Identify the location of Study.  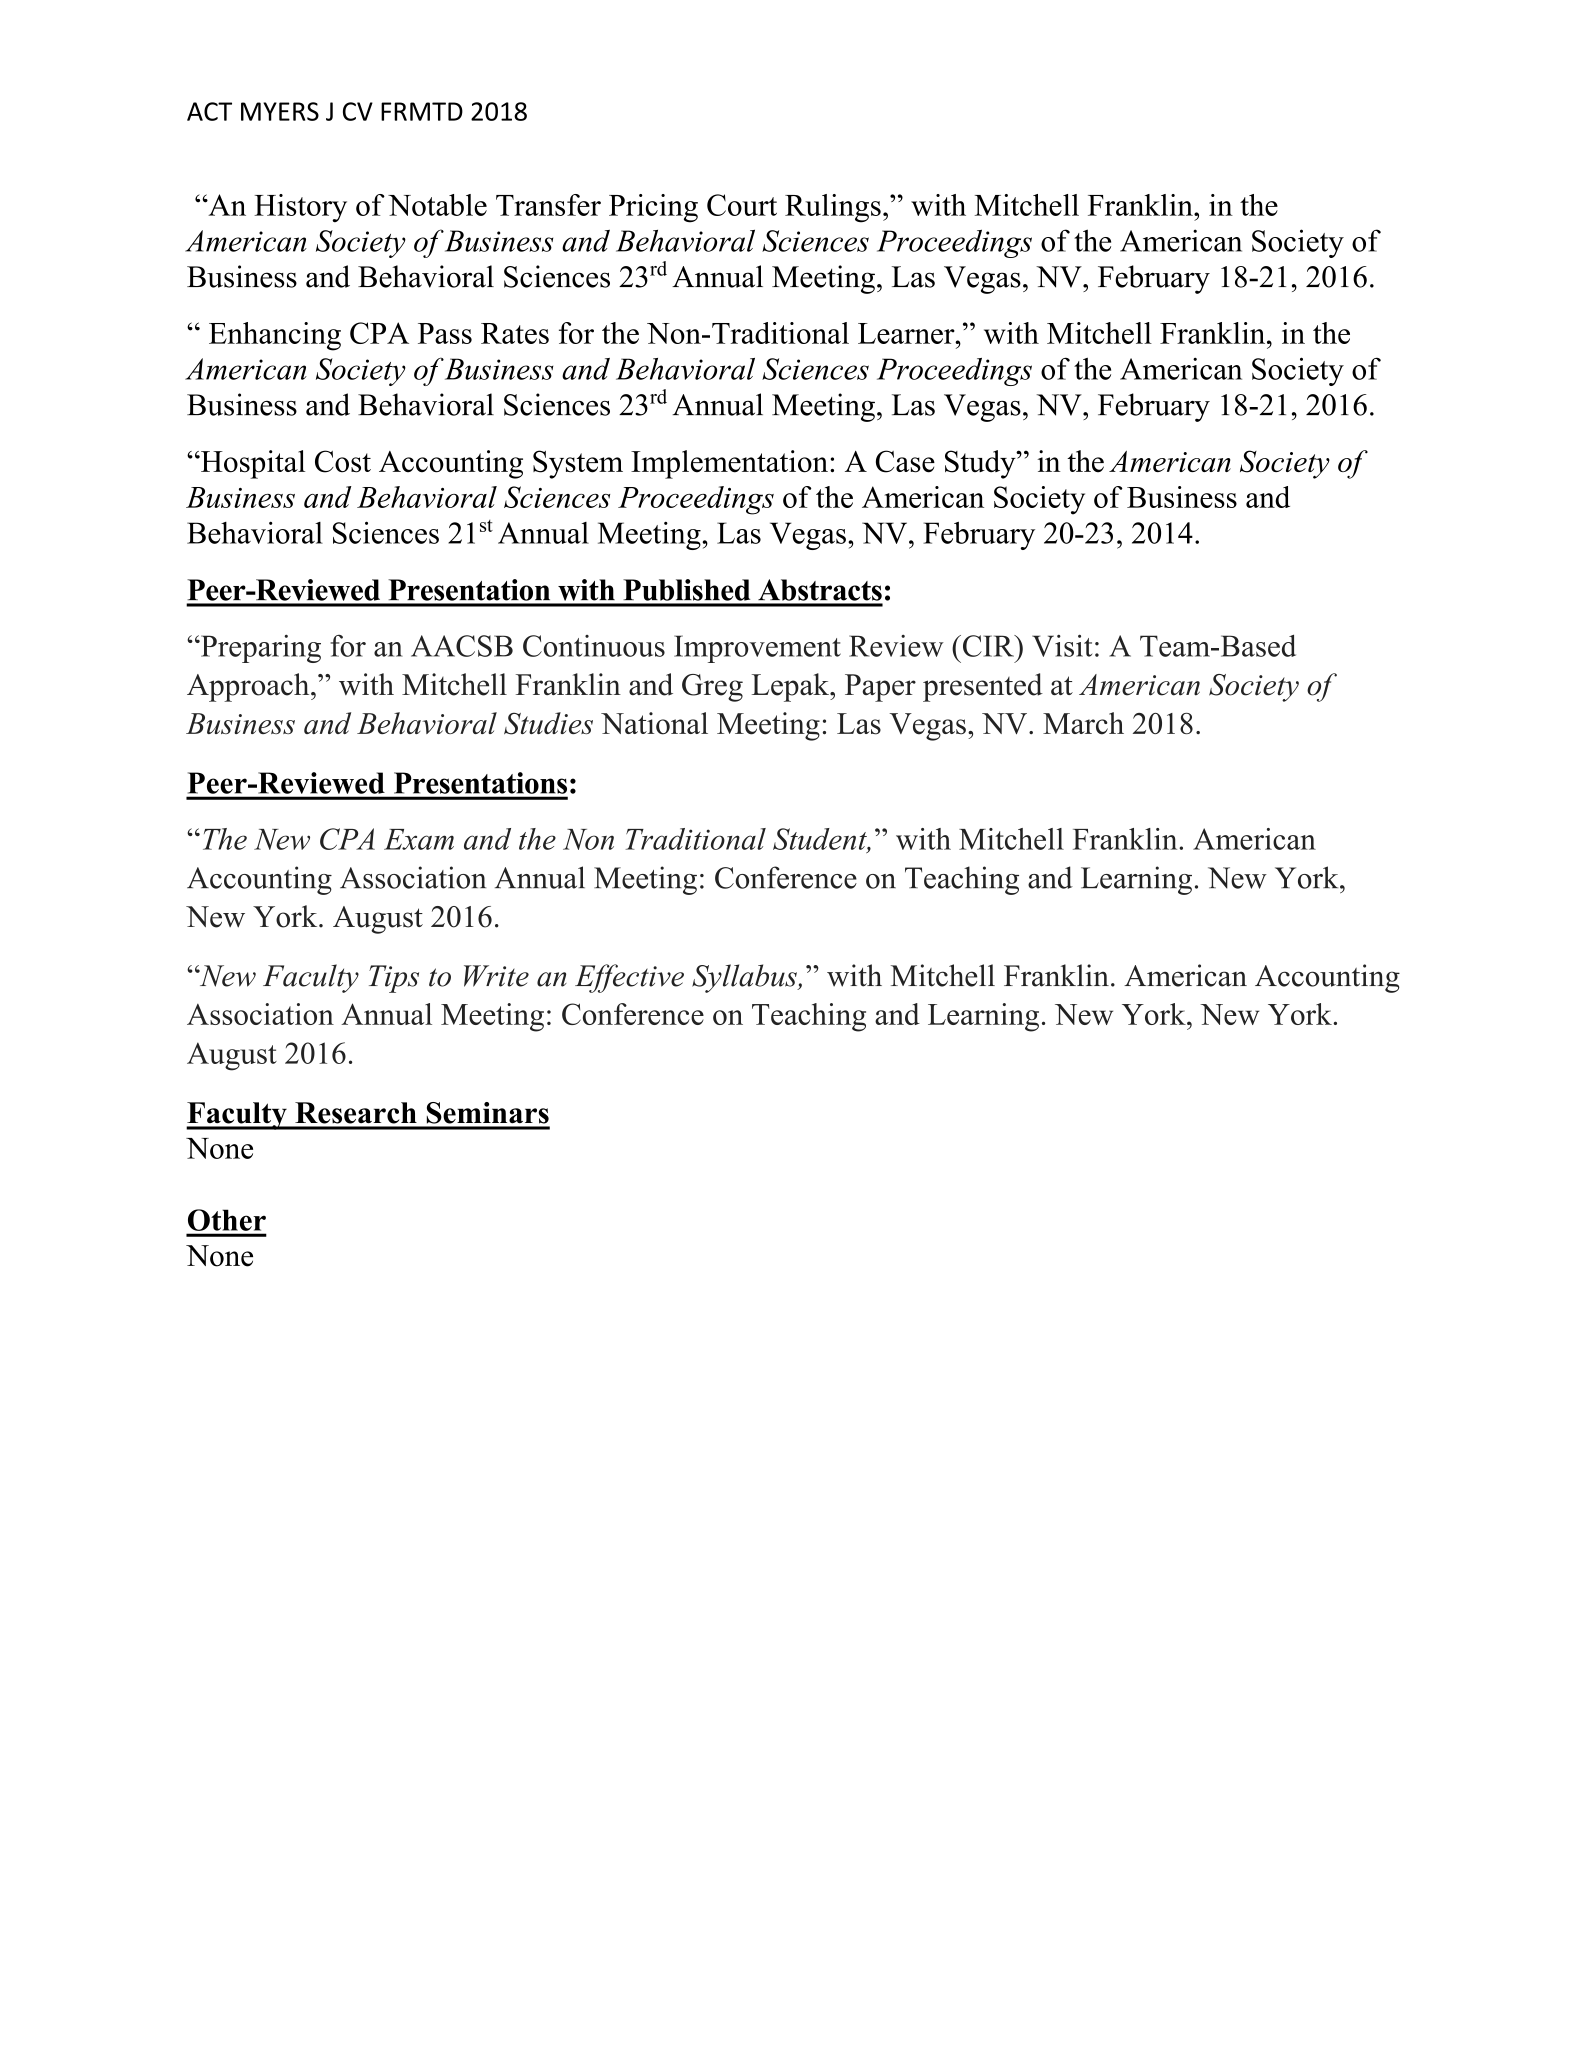
(981, 464).
